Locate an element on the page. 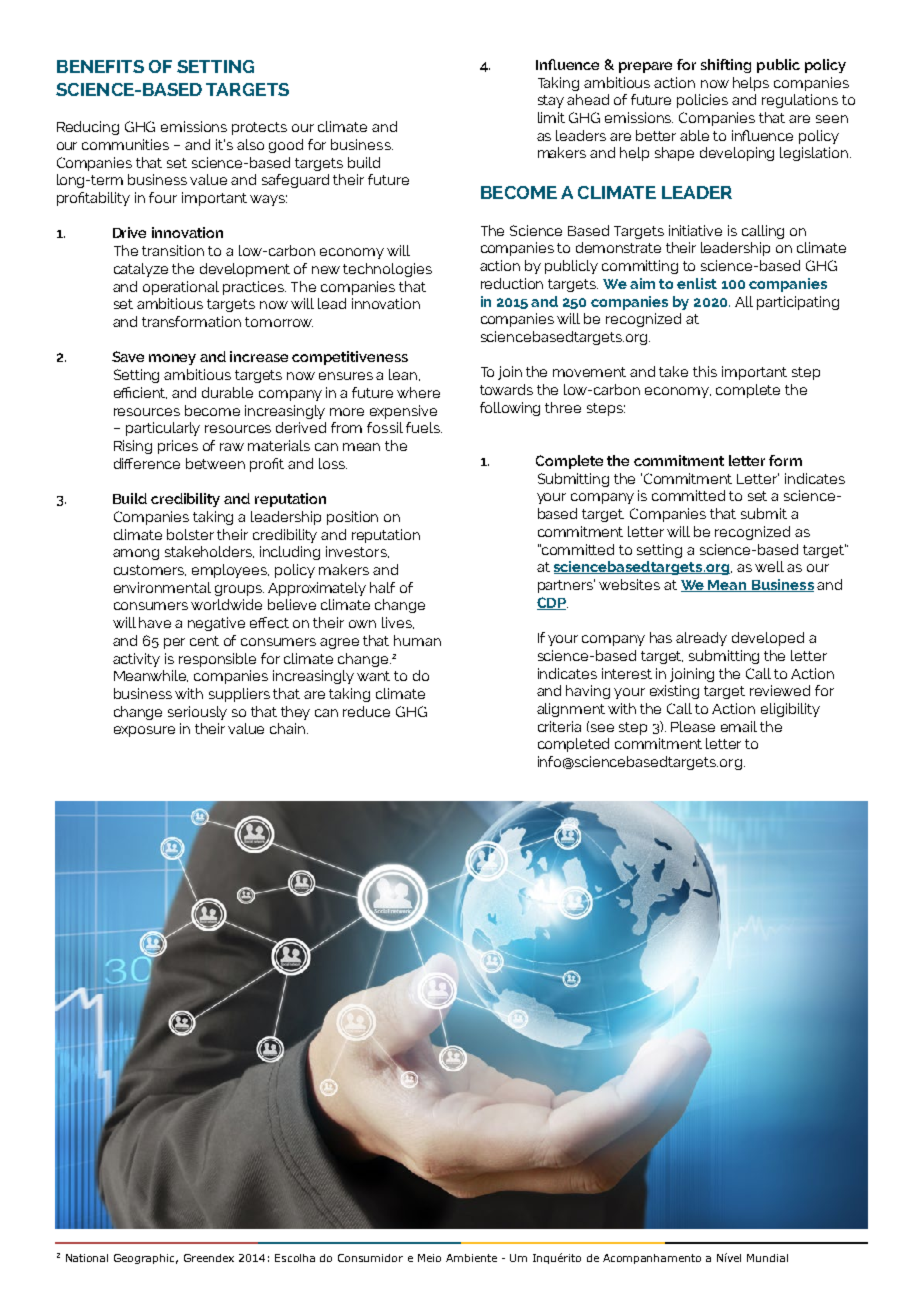 Image resolution: width=924 pixels, height=1308 pixels. policies is located at coordinates (702, 101).
